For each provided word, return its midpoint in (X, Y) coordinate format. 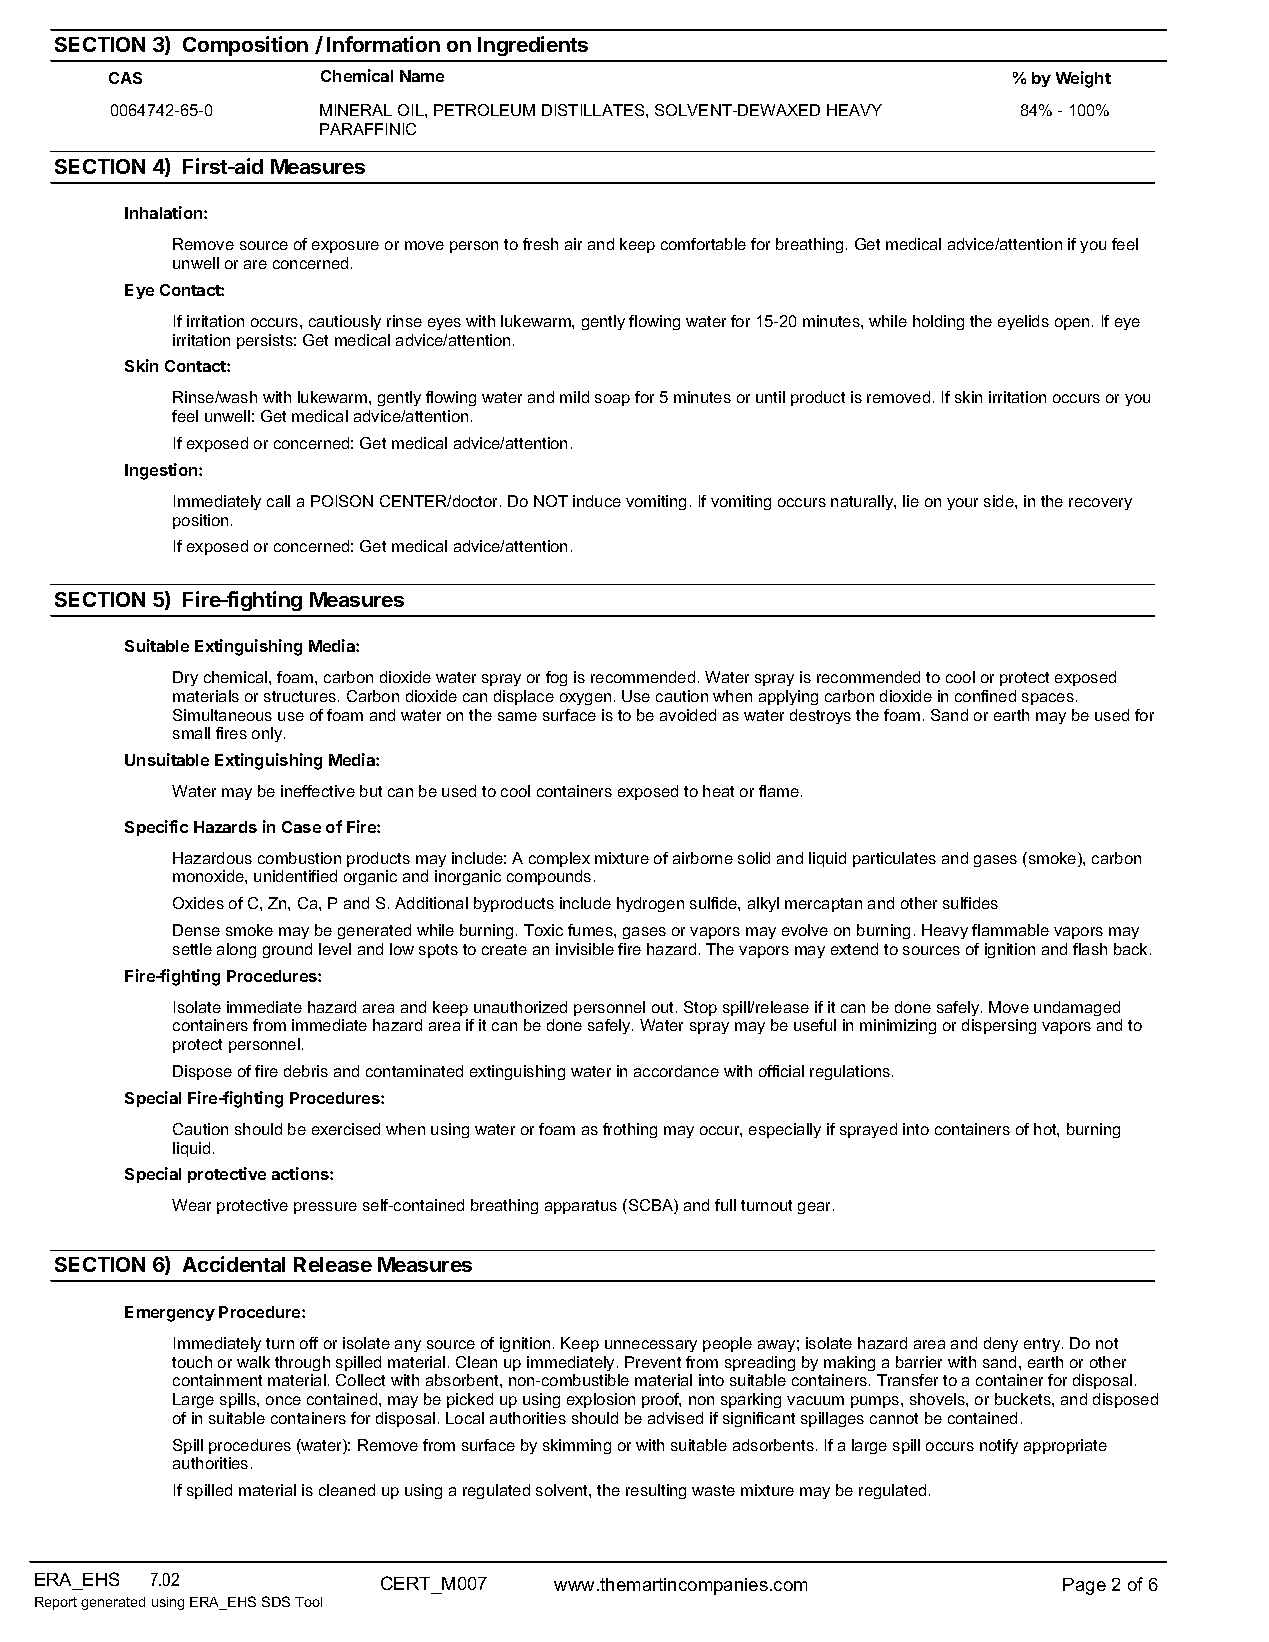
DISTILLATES (594, 110)
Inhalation (165, 212)
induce (597, 501)
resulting (656, 1491)
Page (1084, 1586)
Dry (185, 678)
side (1000, 501)
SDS (276, 1601)
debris (306, 1071)
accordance (676, 1071)
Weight (1083, 79)
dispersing (999, 1026)
